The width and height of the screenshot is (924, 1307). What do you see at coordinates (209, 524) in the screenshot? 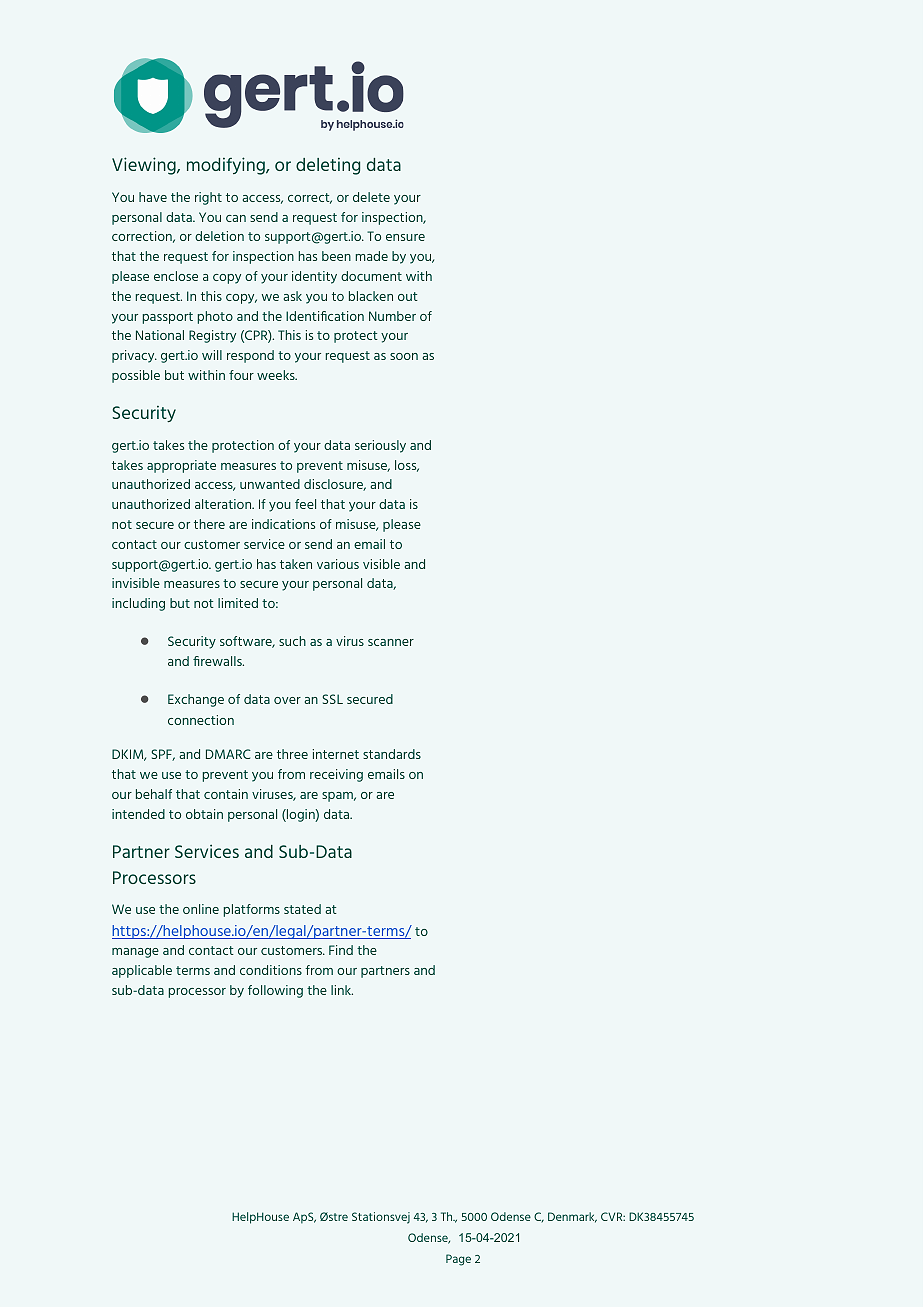
I see `there` at bounding box center [209, 524].
